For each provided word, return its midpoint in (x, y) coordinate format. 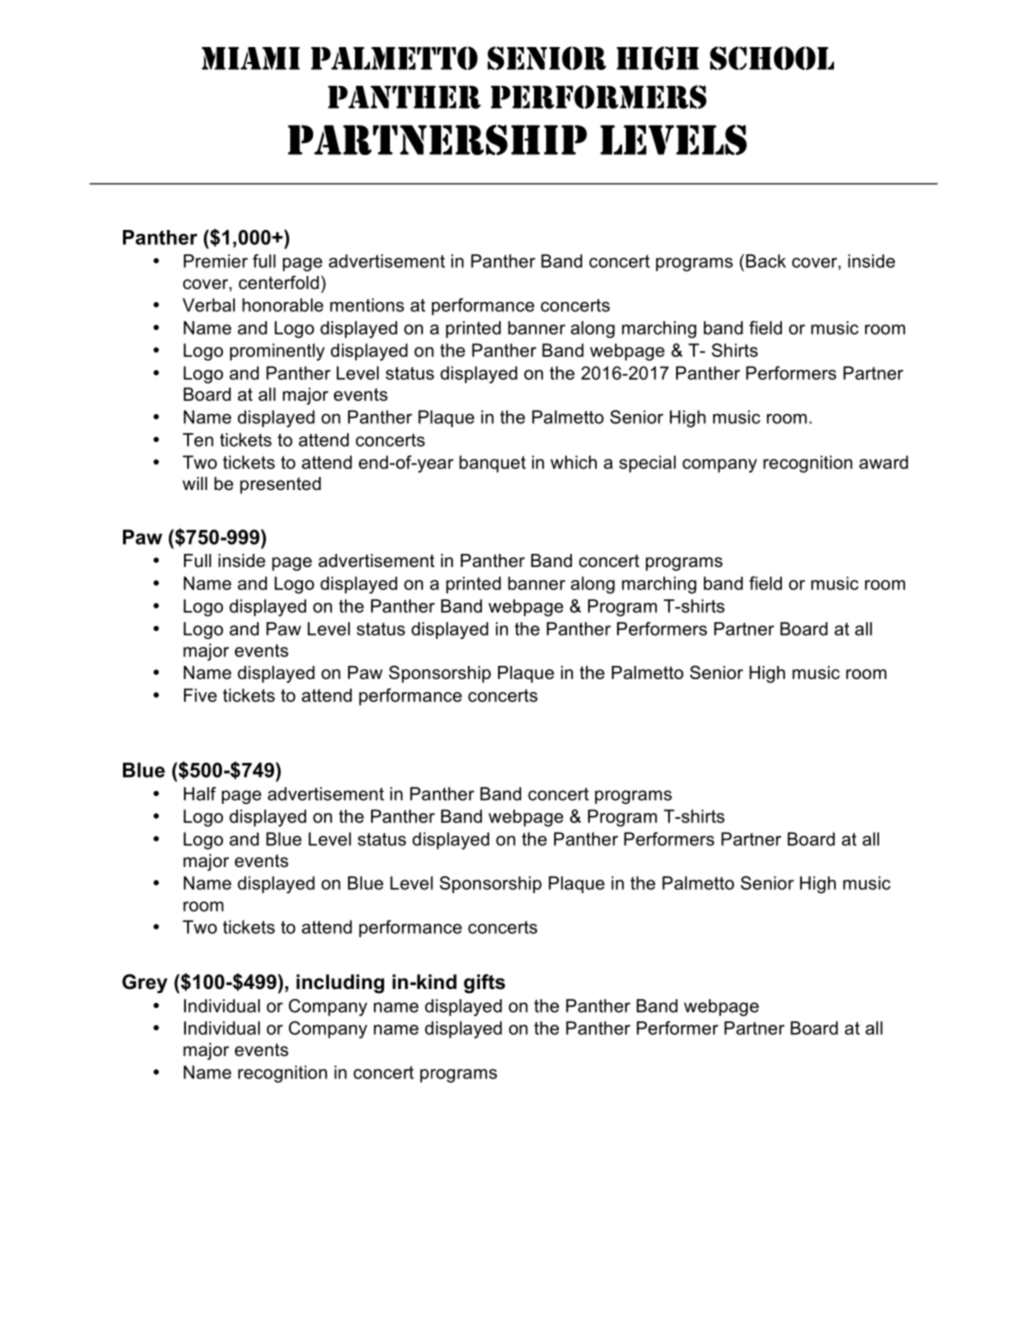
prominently (277, 352)
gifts (484, 984)
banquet (492, 464)
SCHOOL (772, 58)
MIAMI (250, 58)
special (647, 464)
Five (200, 695)
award (883, 462)
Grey (145, 984)
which (573, 462)
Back (766, 261)
